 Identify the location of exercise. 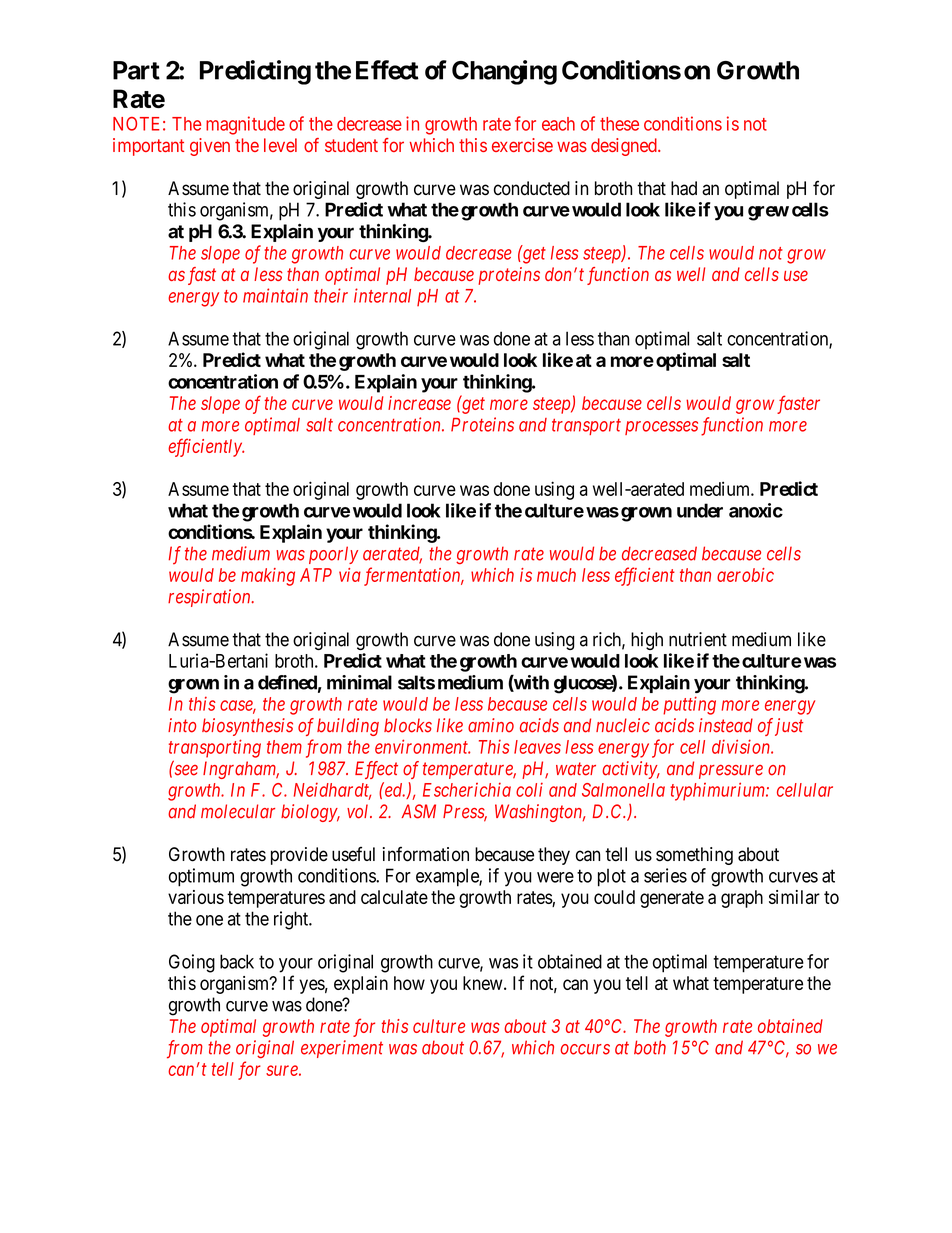
(522, 145).
